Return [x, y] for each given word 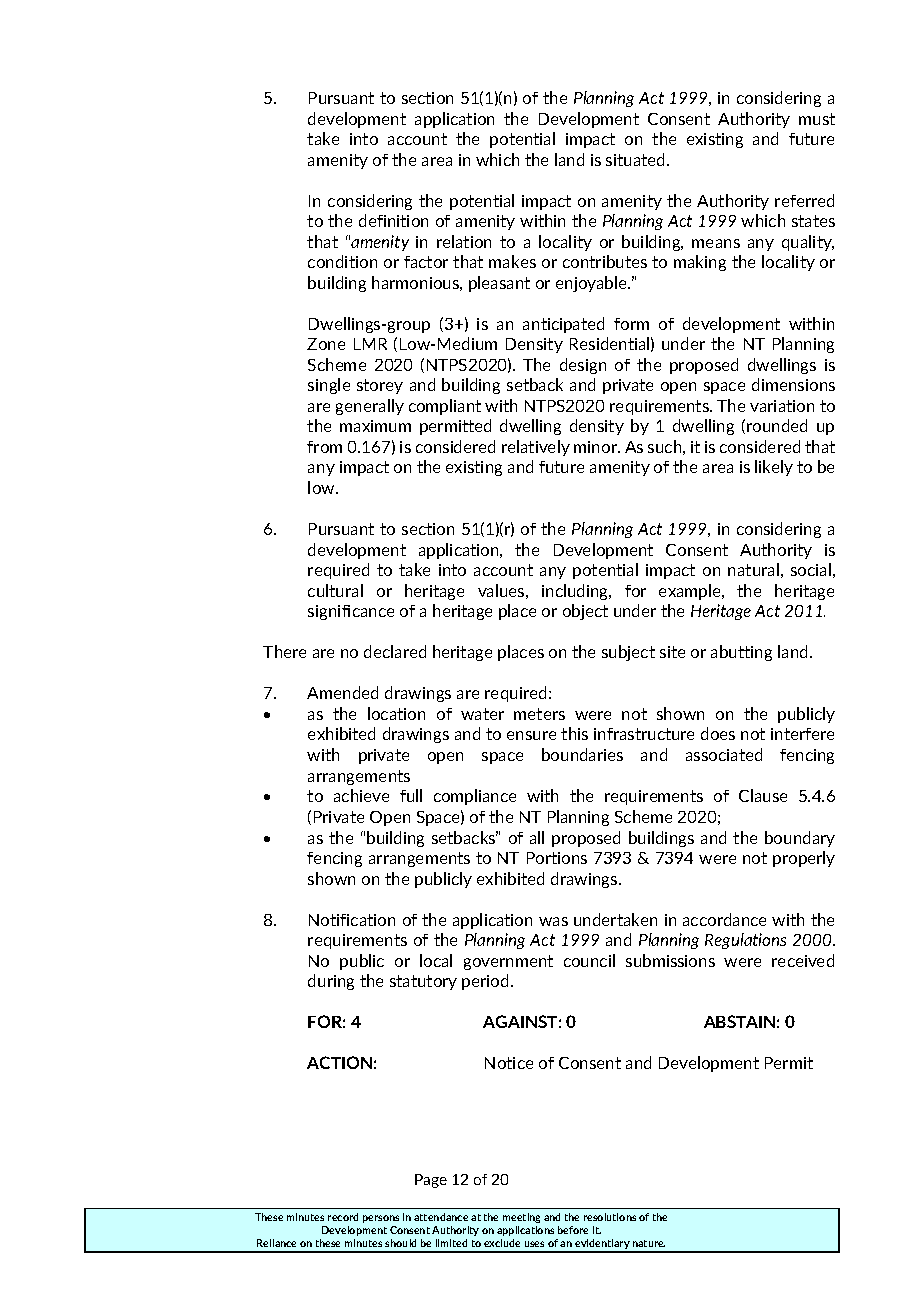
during [331, 982]
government [508, 962]
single [329, 386]
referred [804, 200]
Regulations [745, 941]
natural [753, 569]
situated [637, 159]
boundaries [582, 754]
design [583, 366]
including [576, 592]
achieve [361, 795]
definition [393, 220]
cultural [335, 590]
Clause [763, 795]
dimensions [793, 384]
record [343, 1217]
